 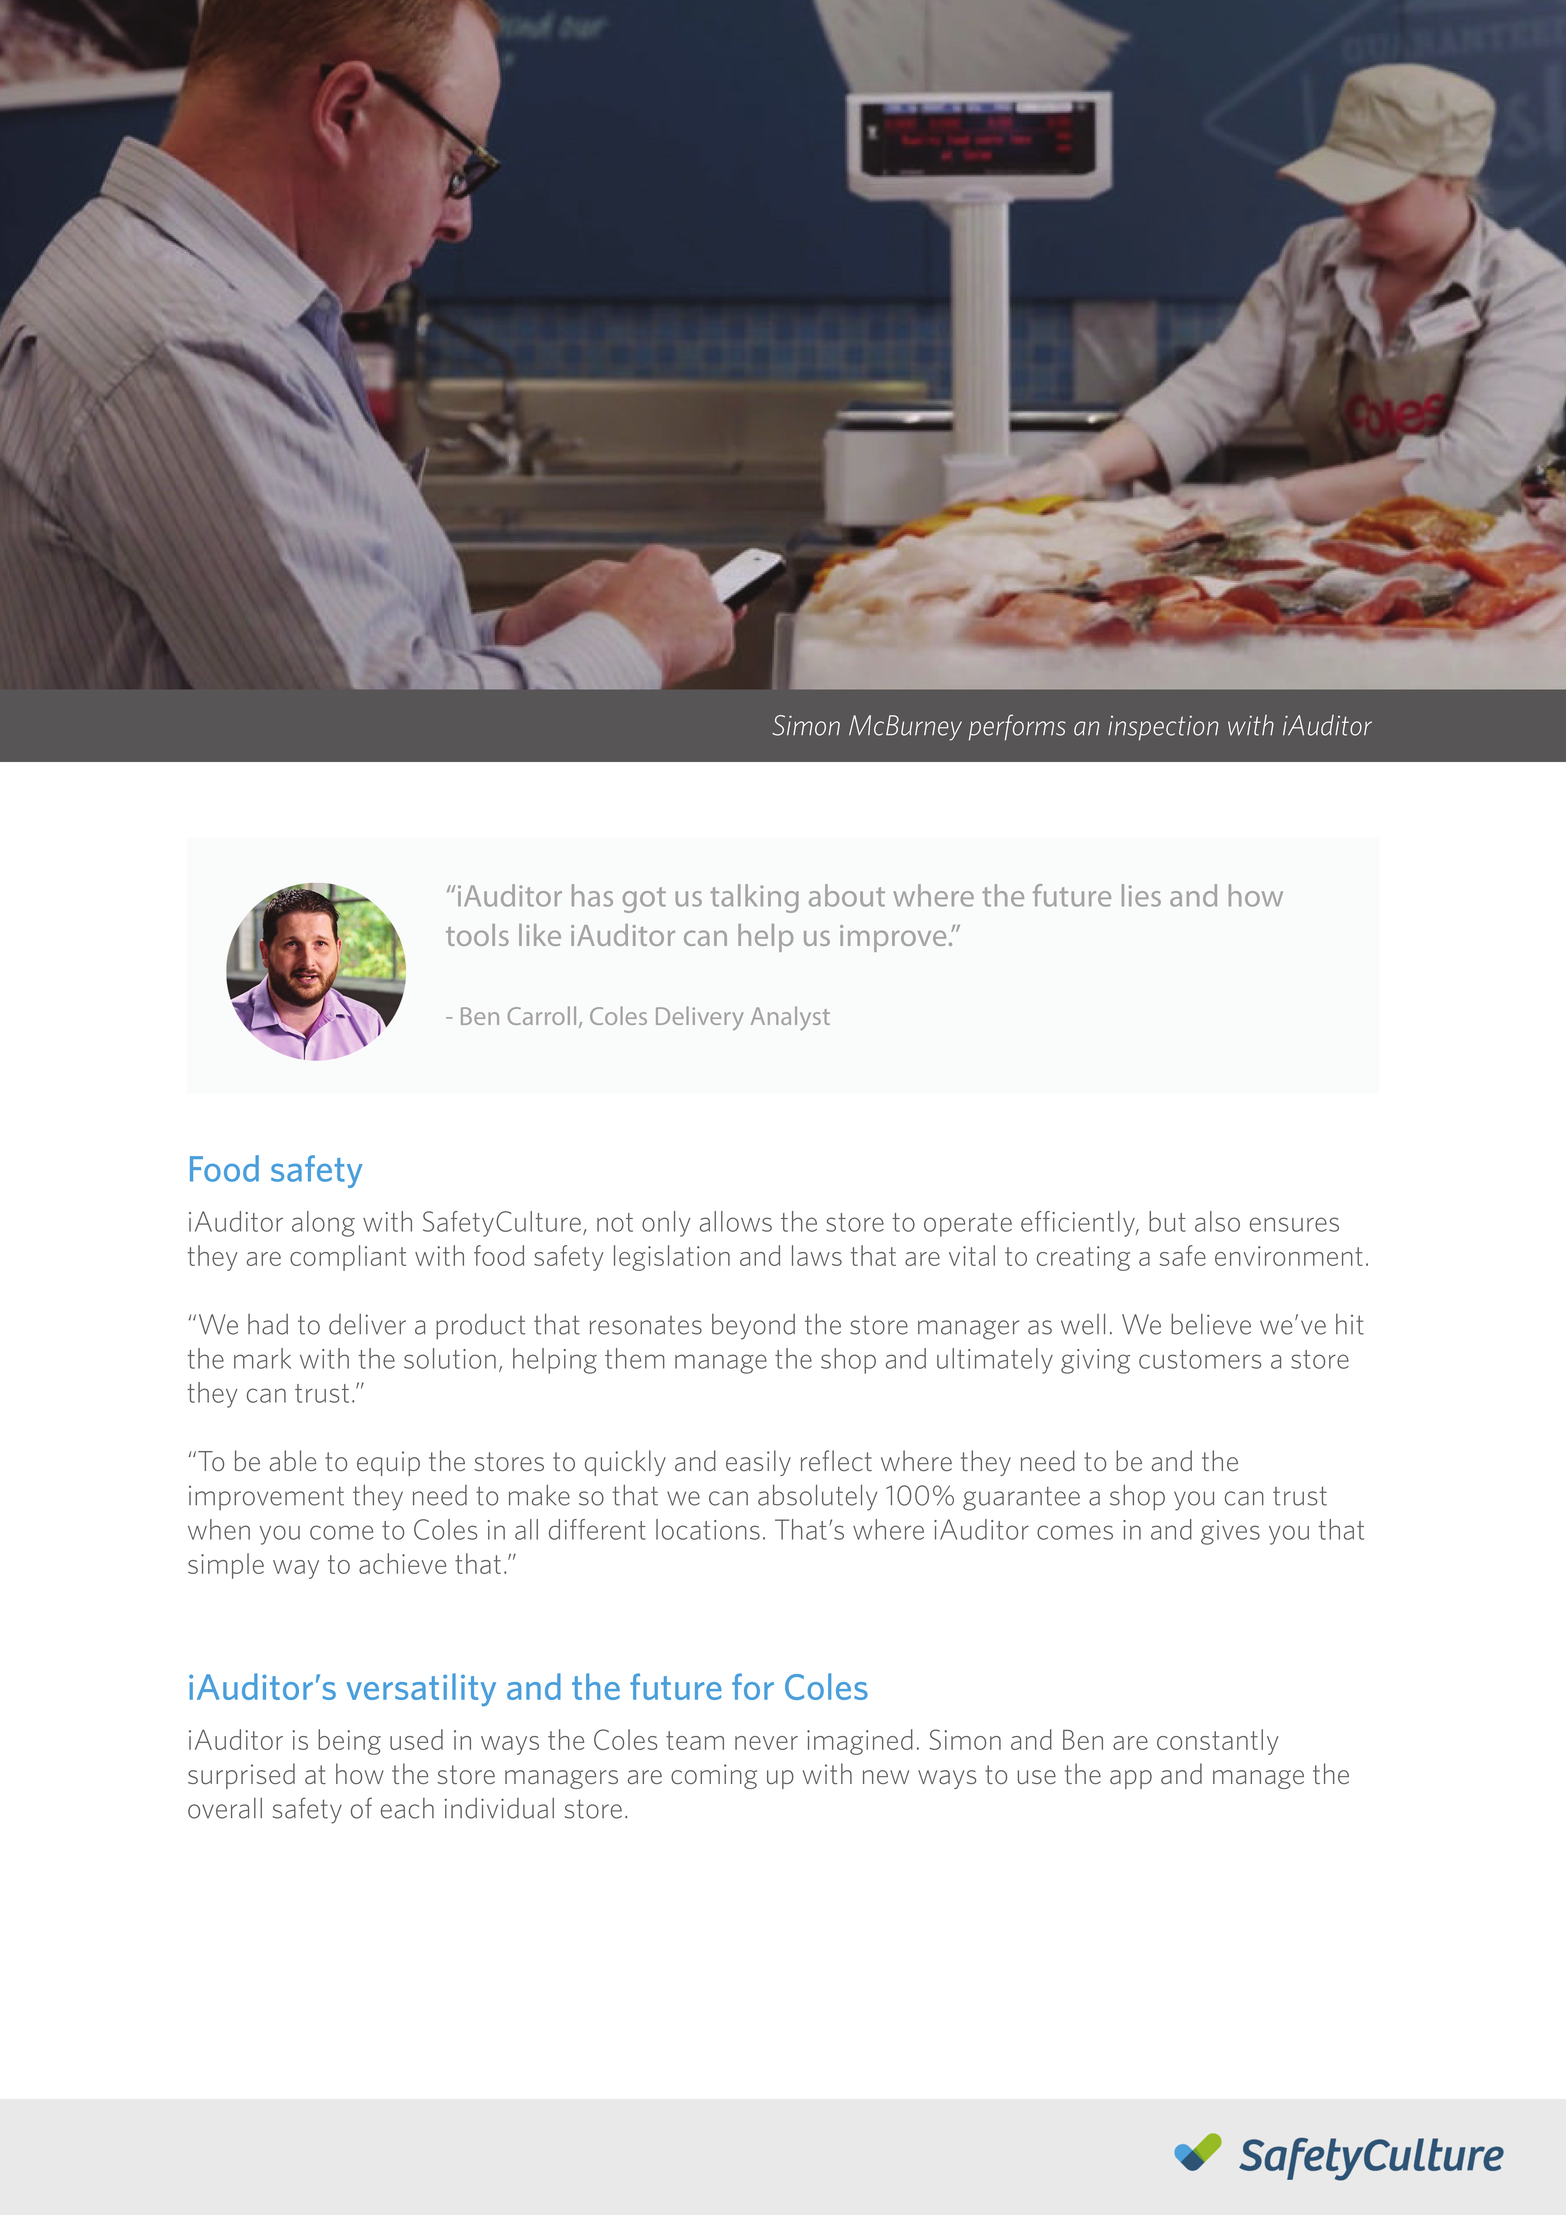 I want to click on laws, so click(x=817, y=1255).
